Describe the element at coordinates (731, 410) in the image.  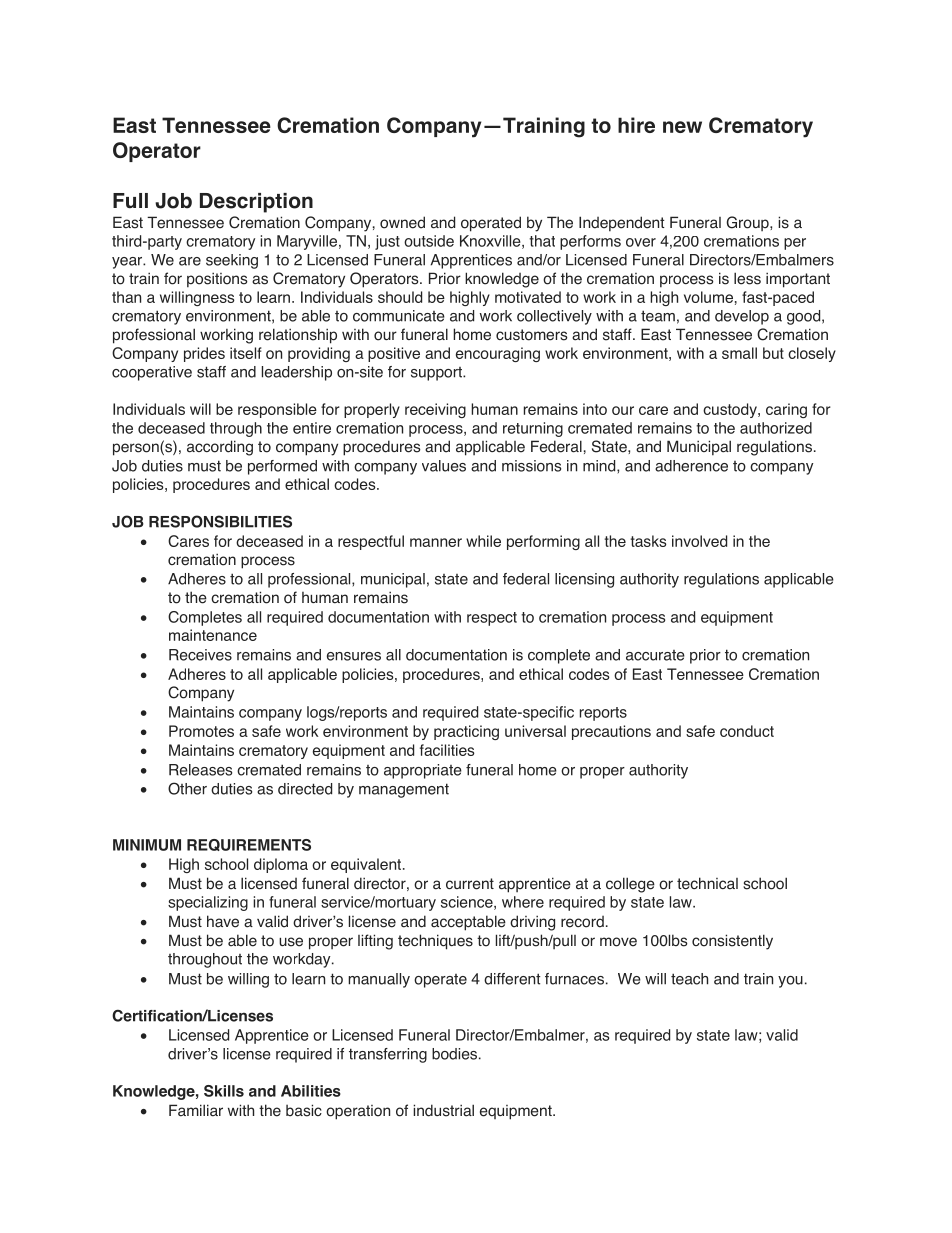
I see `custody` at that location.
